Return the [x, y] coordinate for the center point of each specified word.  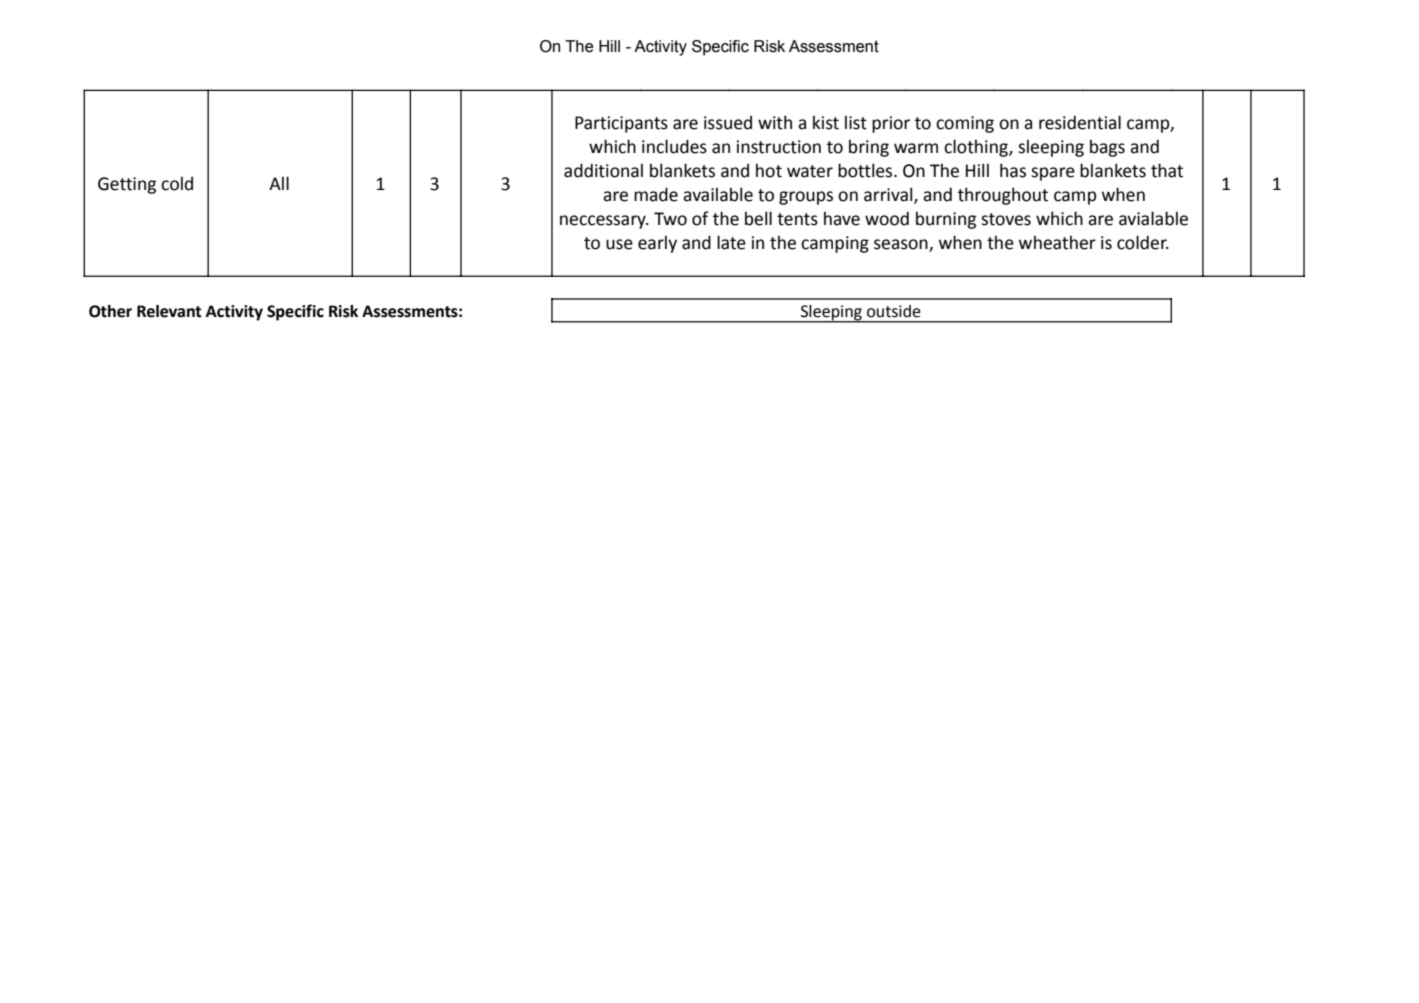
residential [1080, 122]
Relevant [169, 311]
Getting [127, 185]
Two [670, 219]
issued [728, 123]
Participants [621, 124]
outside [894, 311]
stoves [1006, 219]
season [902, 245]
